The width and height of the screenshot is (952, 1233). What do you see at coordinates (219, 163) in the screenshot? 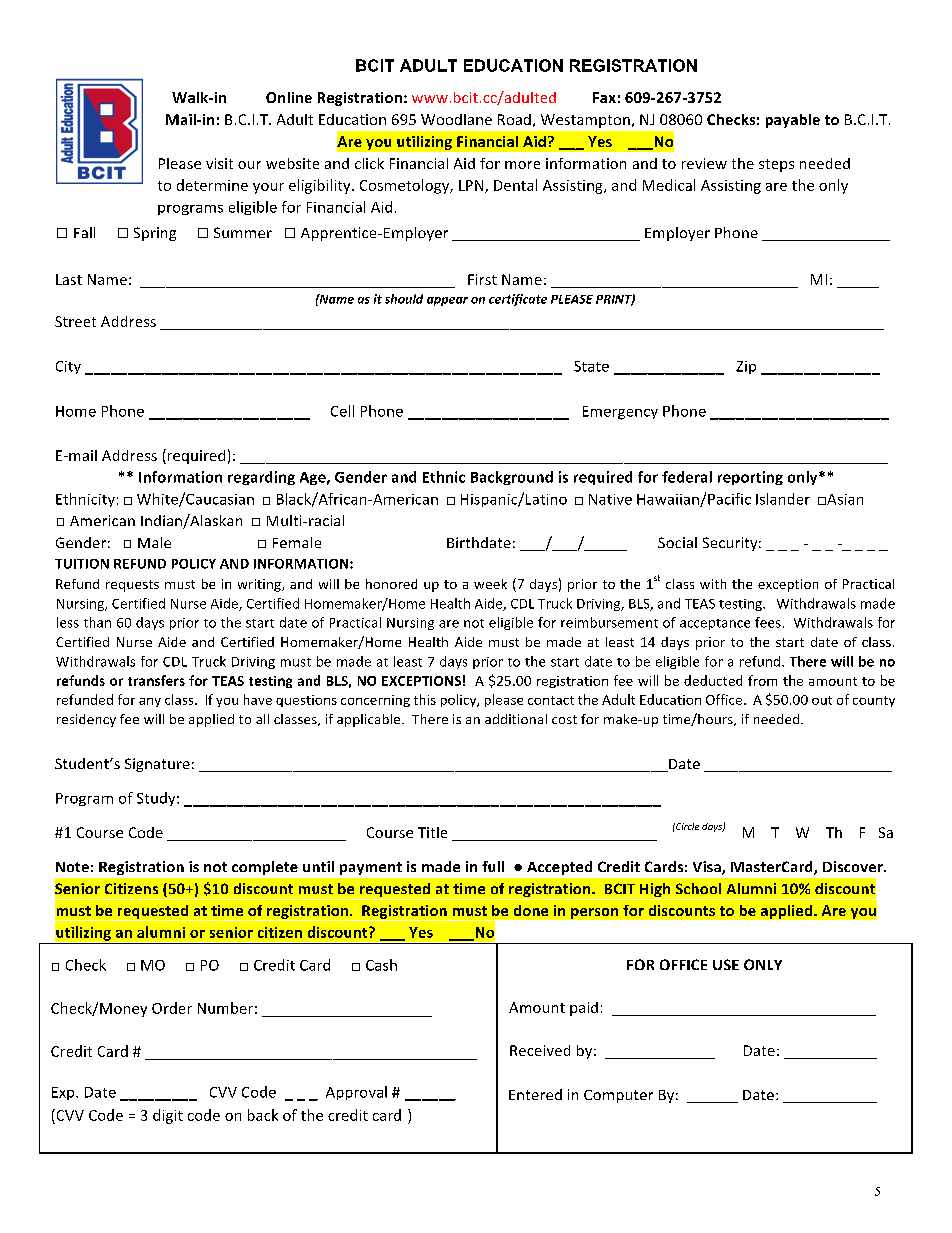
I see `visit` at bounding box center [219, 163].
